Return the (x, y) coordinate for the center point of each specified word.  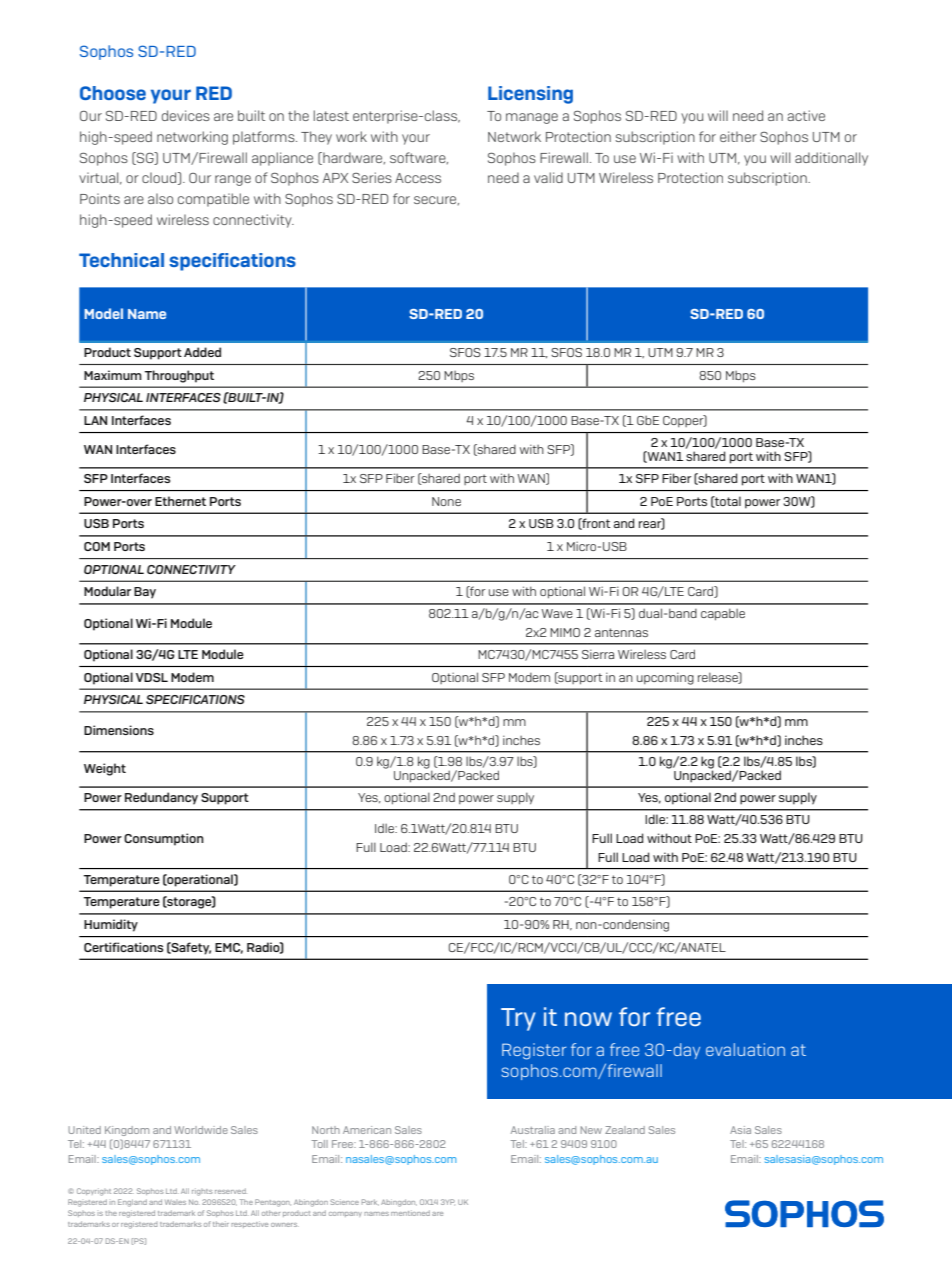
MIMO (565, 632)
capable (723, 614)
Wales (175, 1202)
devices (186, 115)
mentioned (410, 1213)
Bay (145, 593)
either (738, 136)
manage (532, 118)
